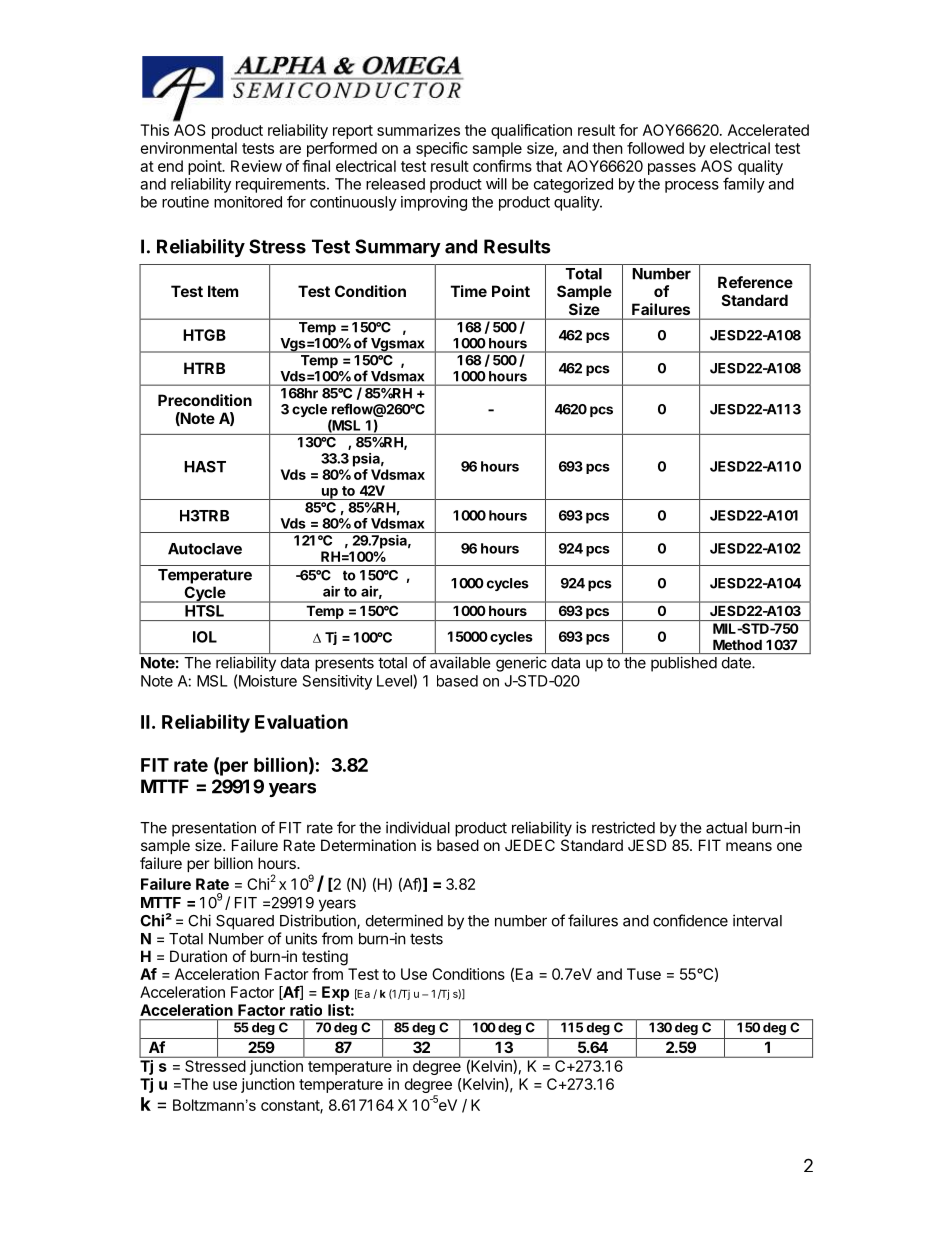  What do you see at coordinates (418, 827) in the screenshot?
I see `individual` at bounding box center [418, 827].
